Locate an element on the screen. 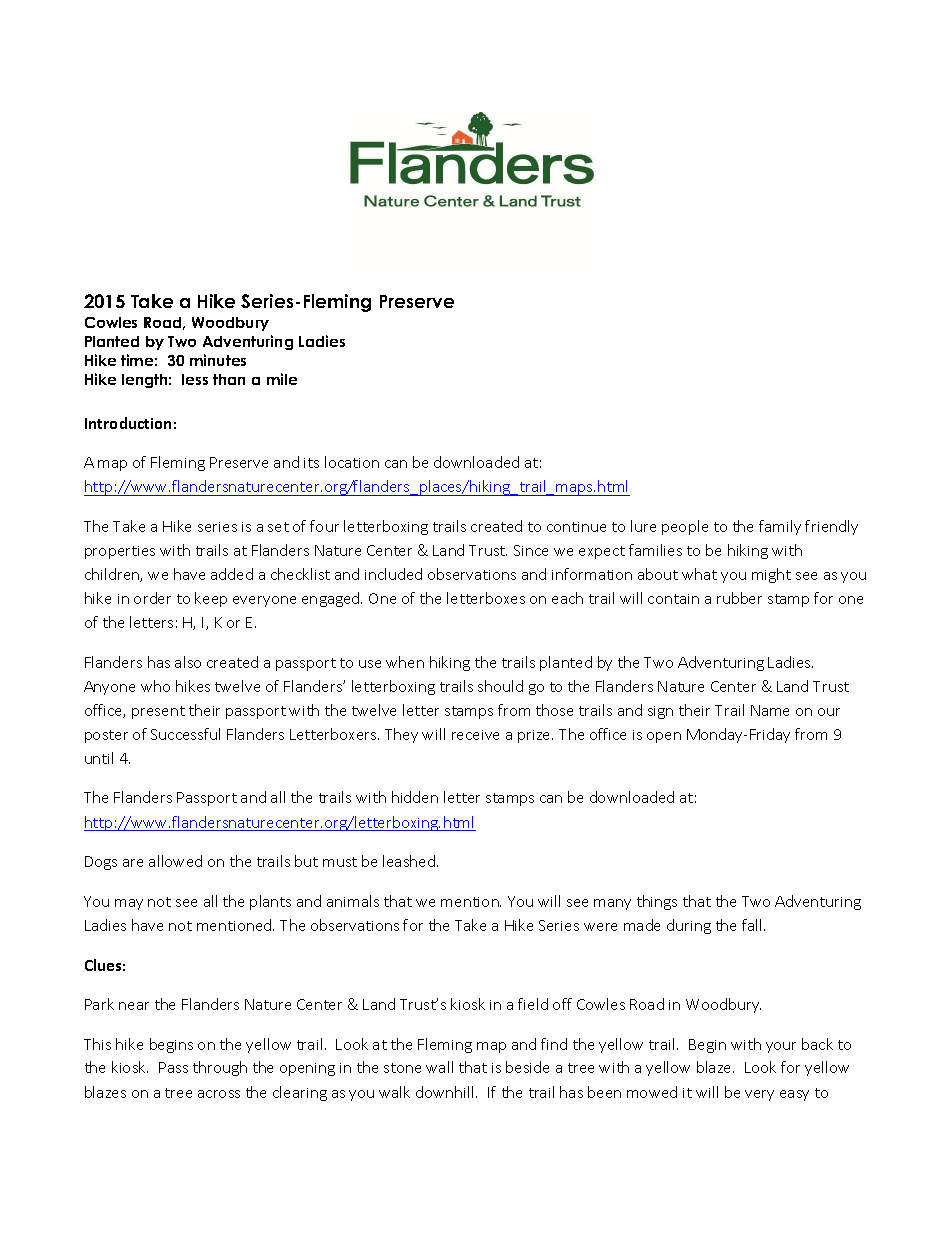  less is located at coordinates (195, 379).
